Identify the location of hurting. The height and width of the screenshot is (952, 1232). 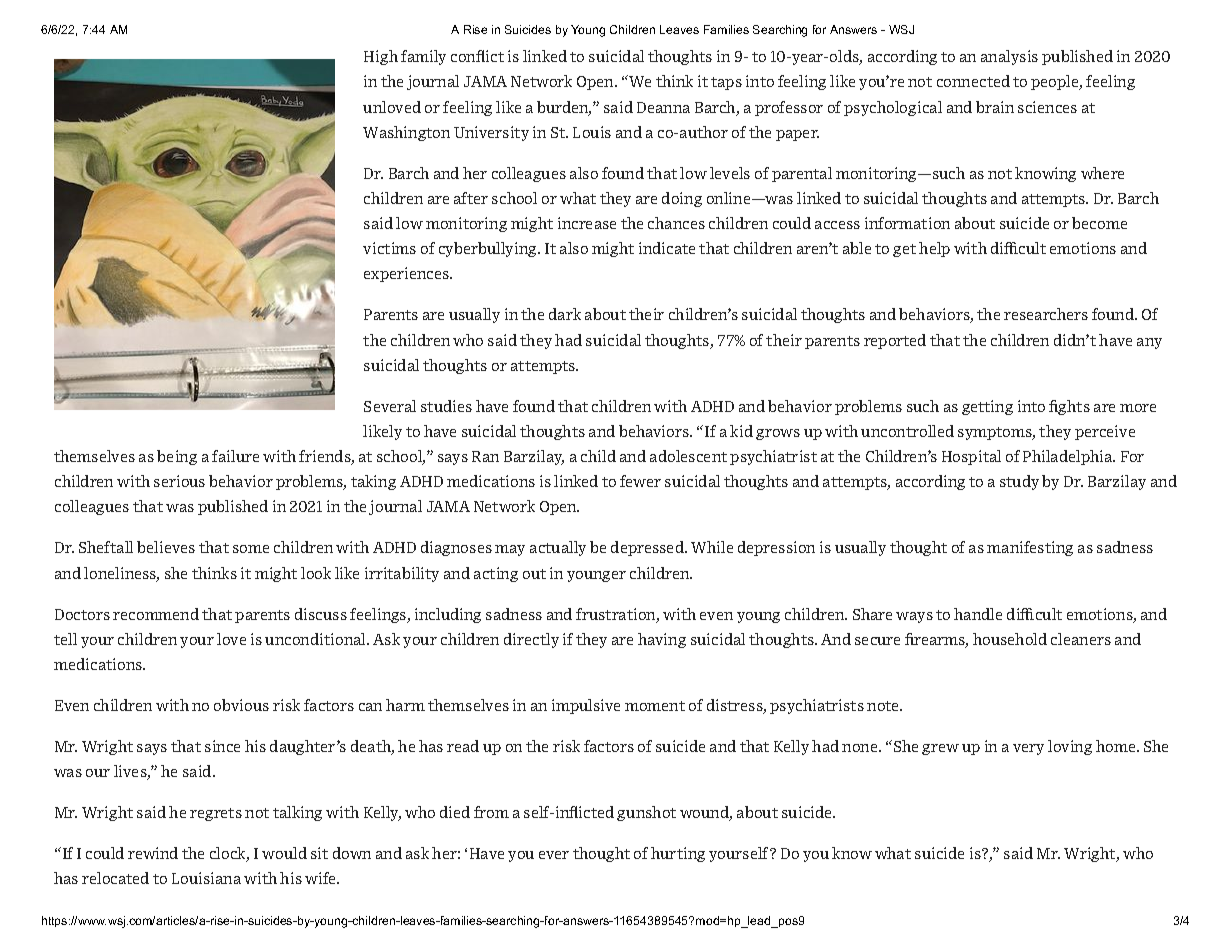
(678, 854).
